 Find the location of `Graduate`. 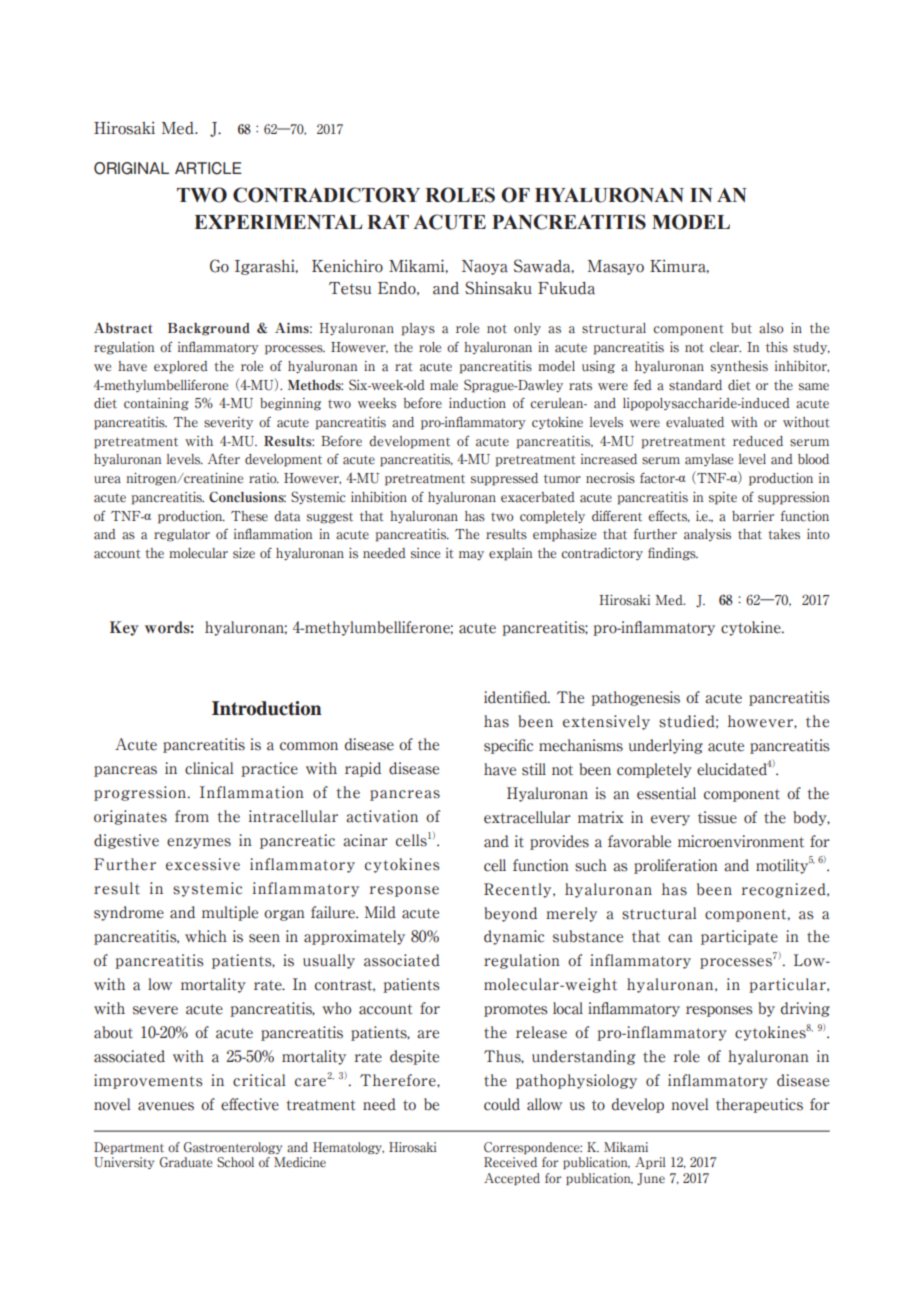

Graduate is located at coordinates (186, 1162).
